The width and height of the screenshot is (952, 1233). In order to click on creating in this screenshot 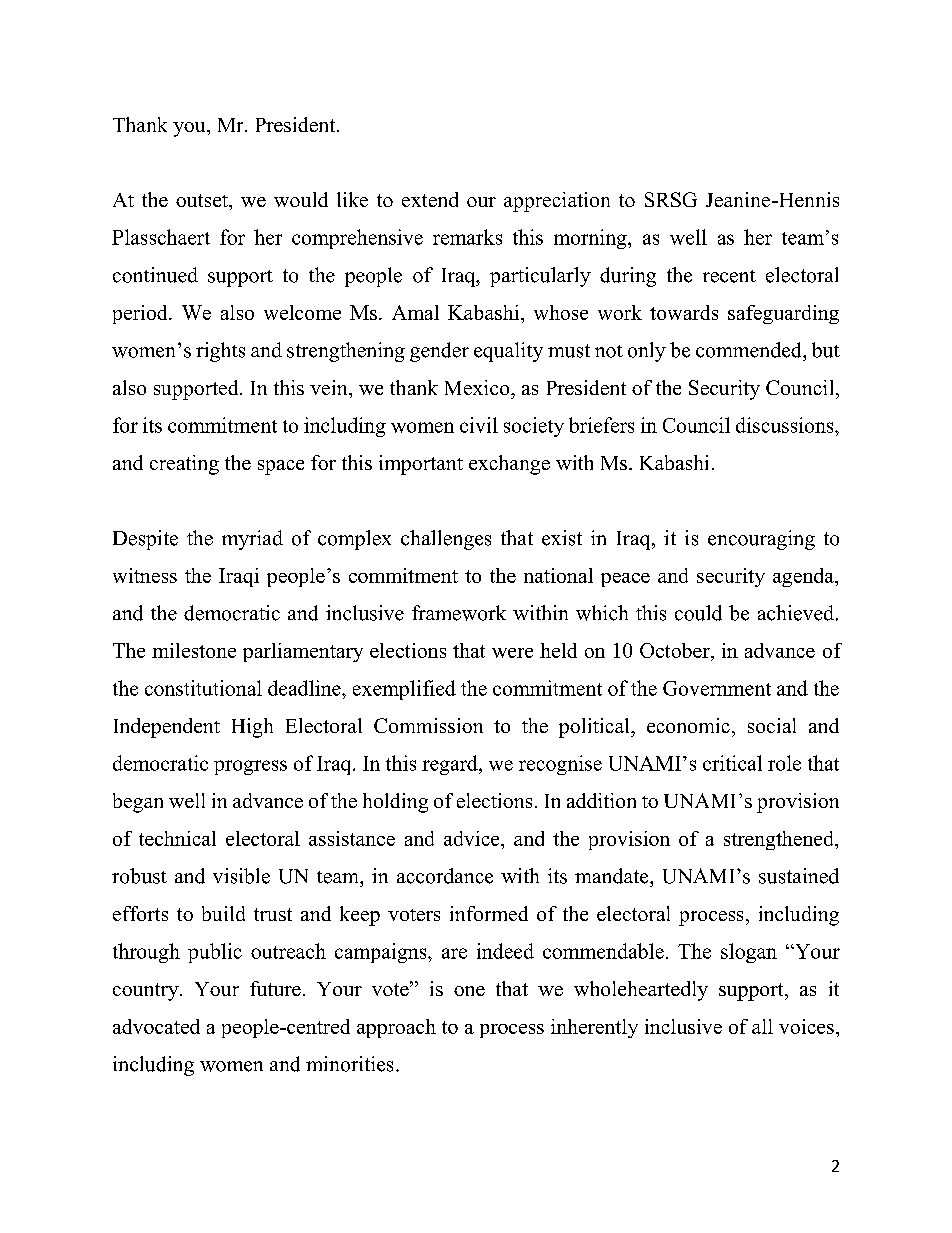, I will do `click(184, 465)`.
